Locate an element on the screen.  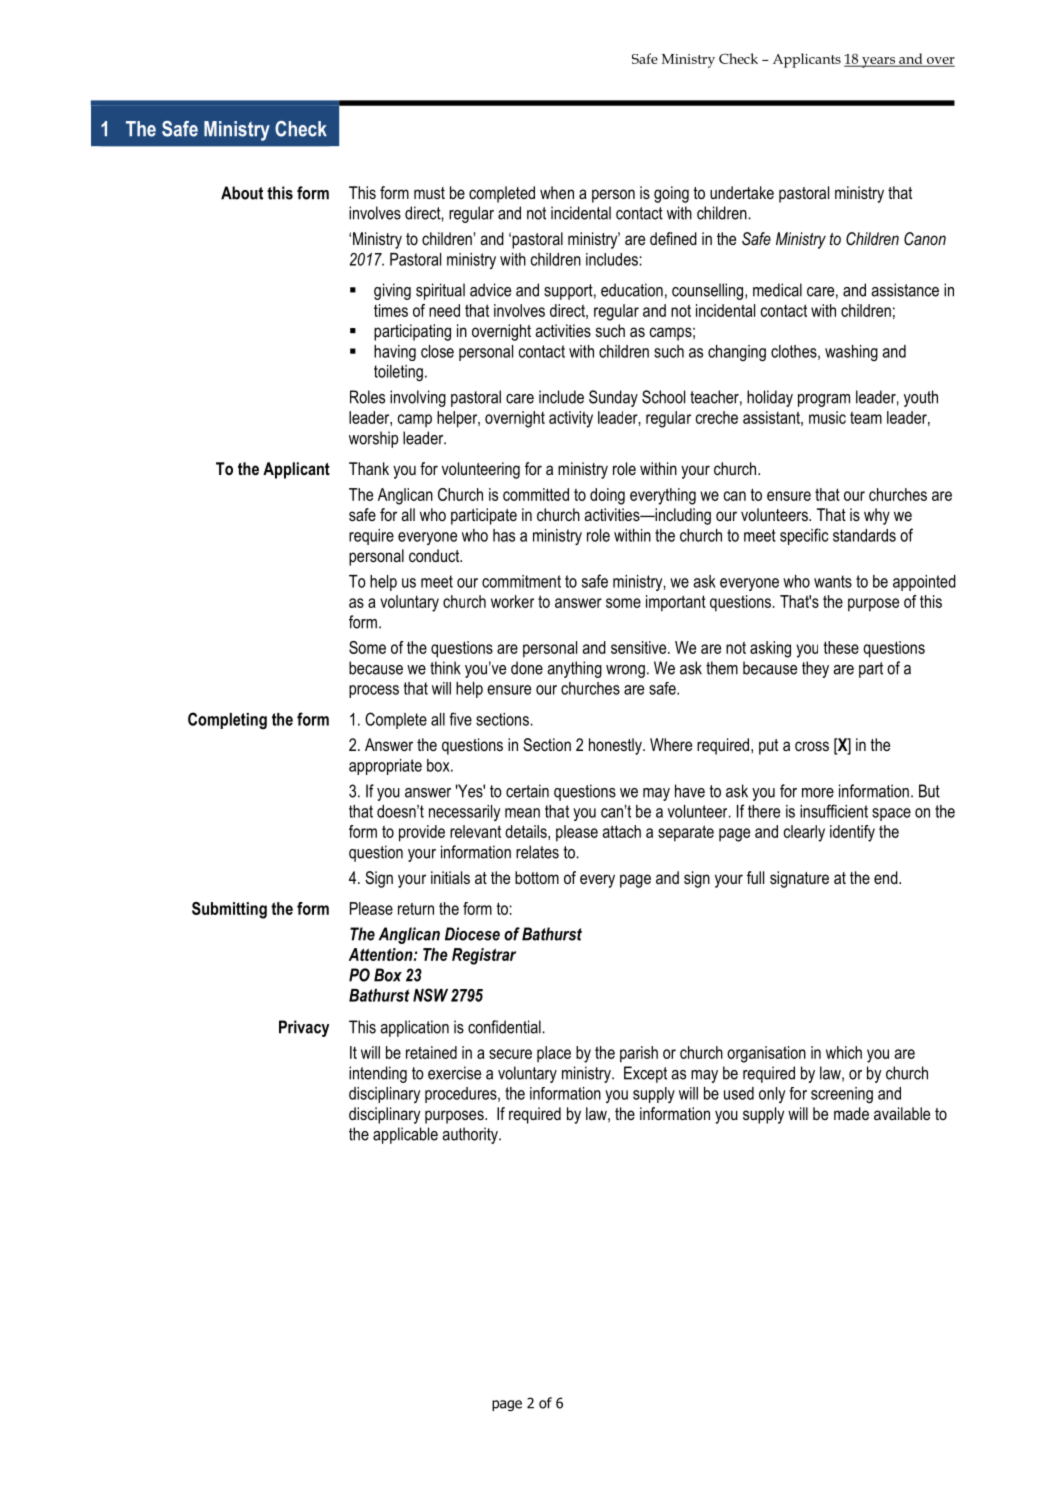
worship is located at coordinates (373, 439).
